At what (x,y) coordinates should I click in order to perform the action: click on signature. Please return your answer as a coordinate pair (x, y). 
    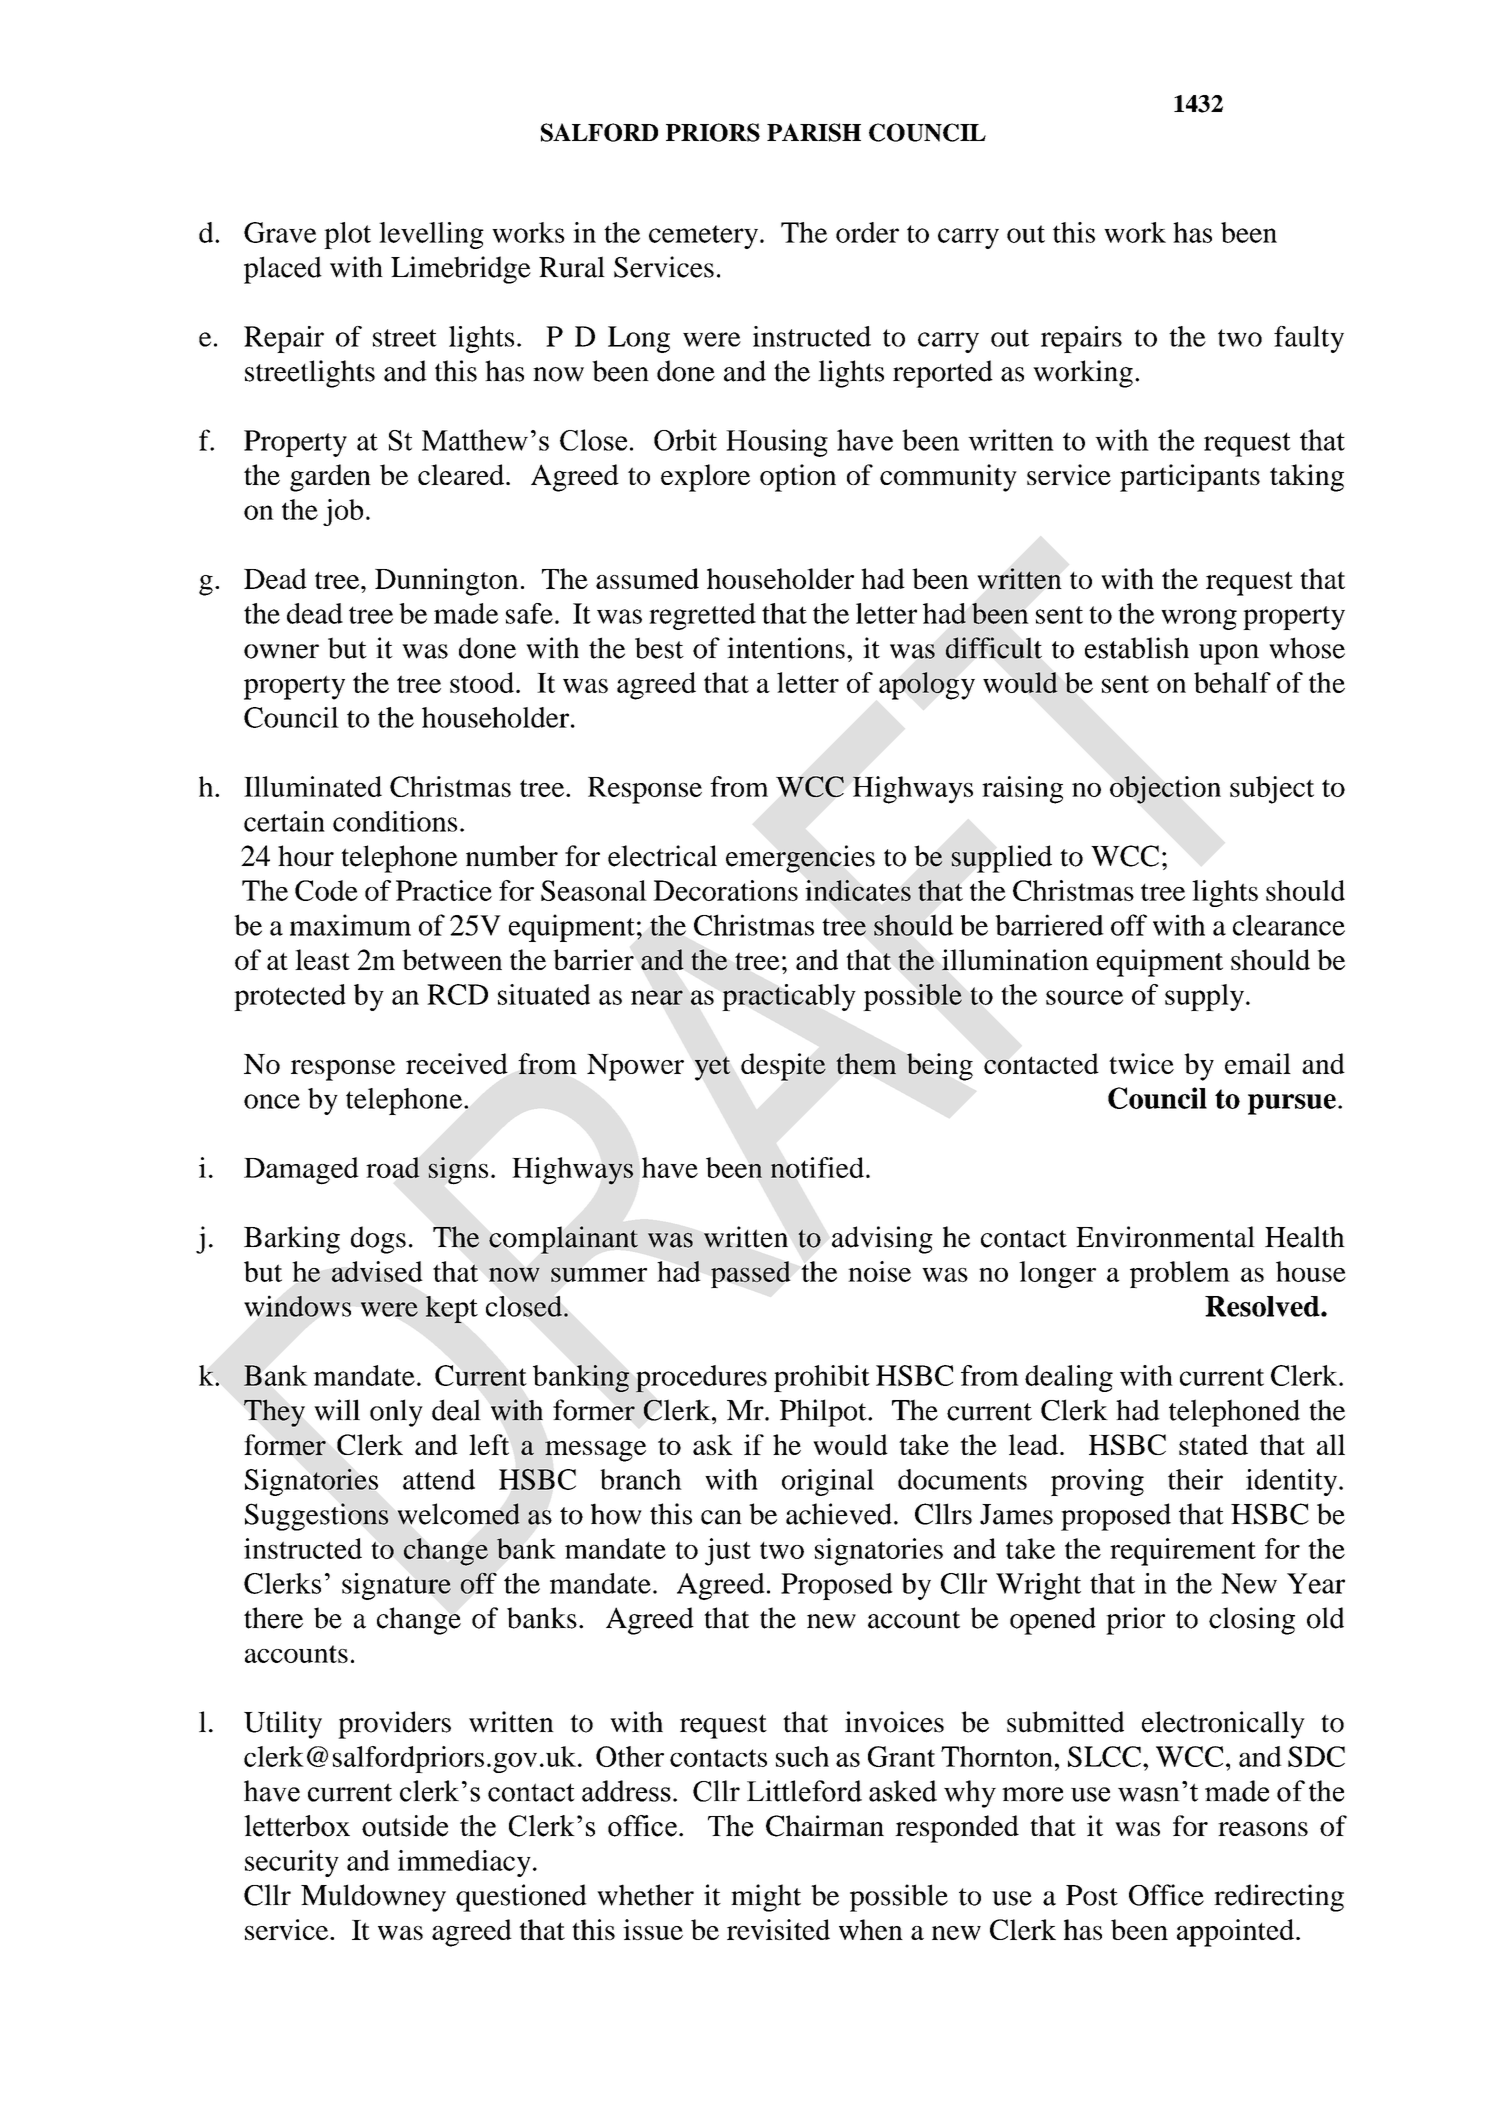
    Looking at the image, I should click on (396, 1586).
